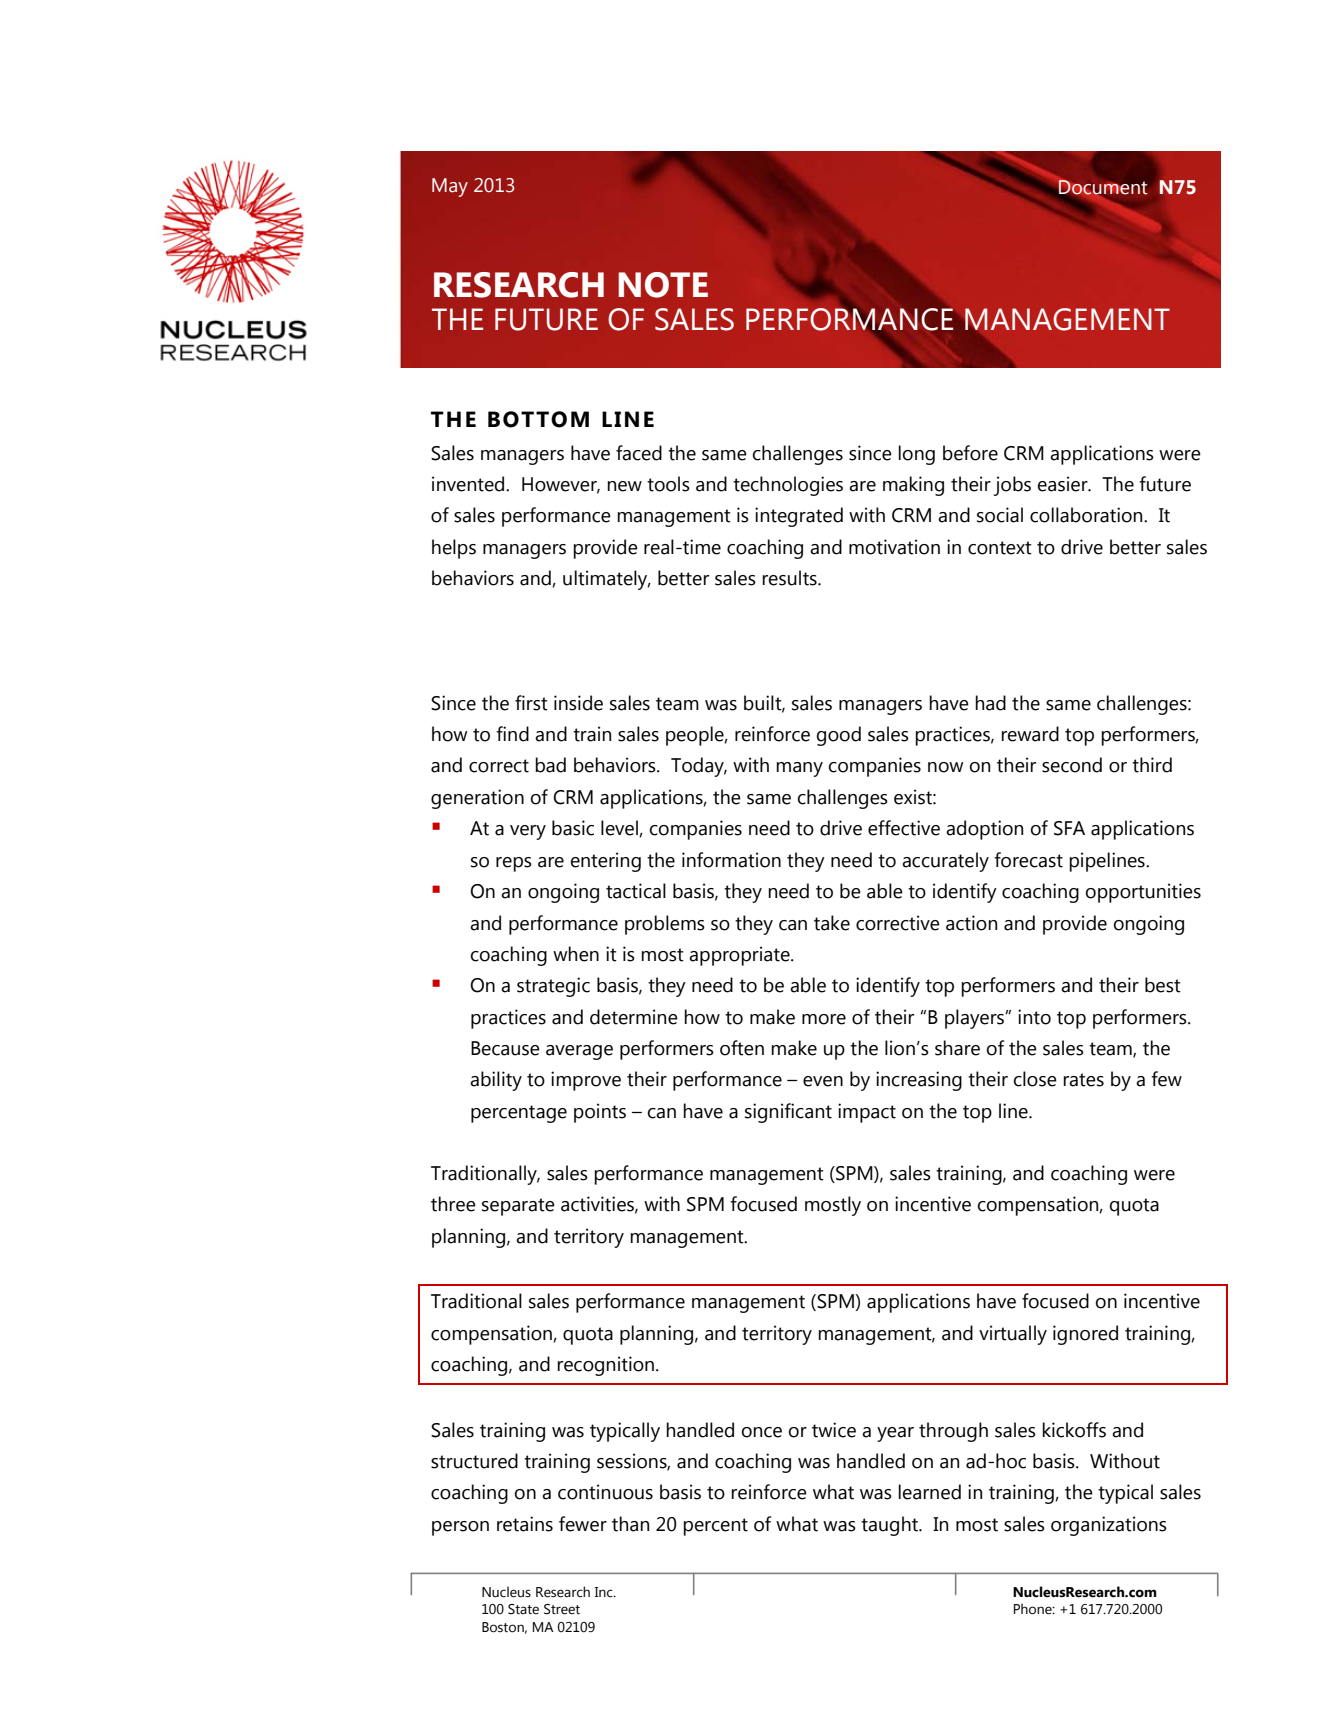  What do you see at coordinates (1087, 515) in the page?
I see `collaboration` at bounding box center [1087, 515].
